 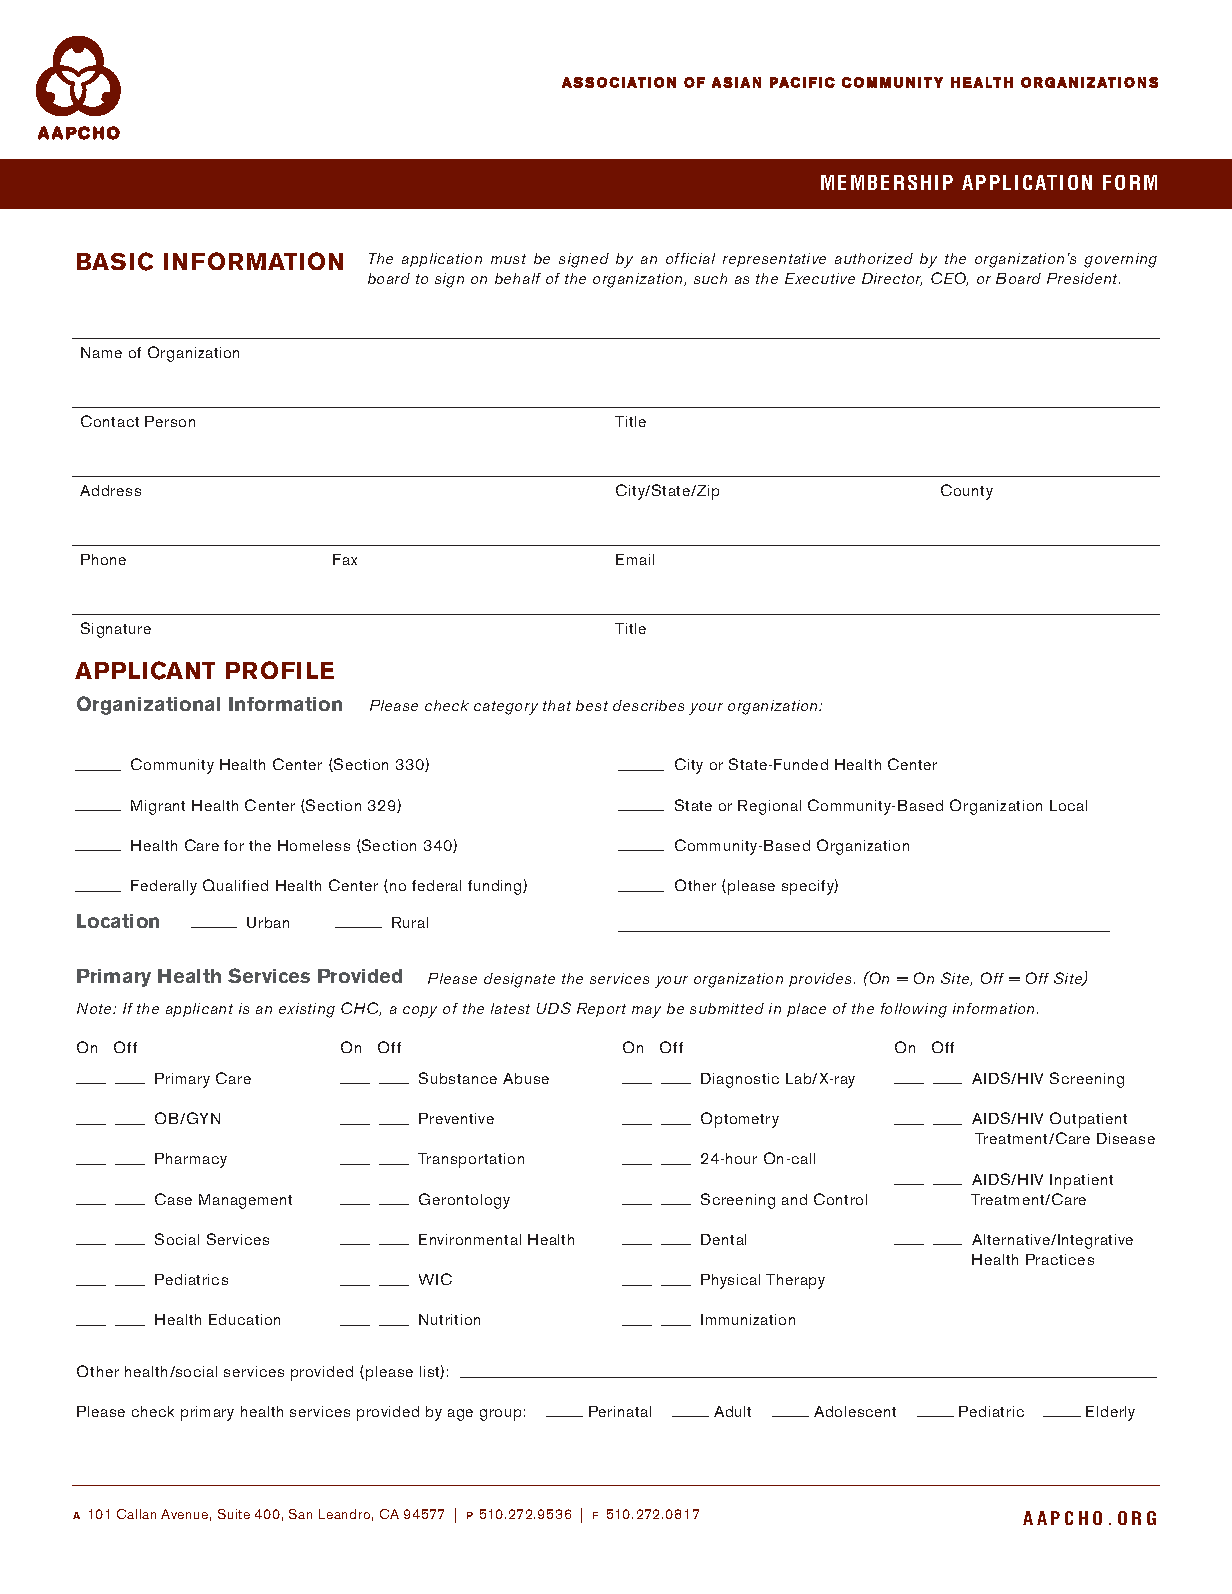 What do you see at coordinates (1081, 1181) in the page?
I see `Inpatient` at bounding box center [1081, 1181].
